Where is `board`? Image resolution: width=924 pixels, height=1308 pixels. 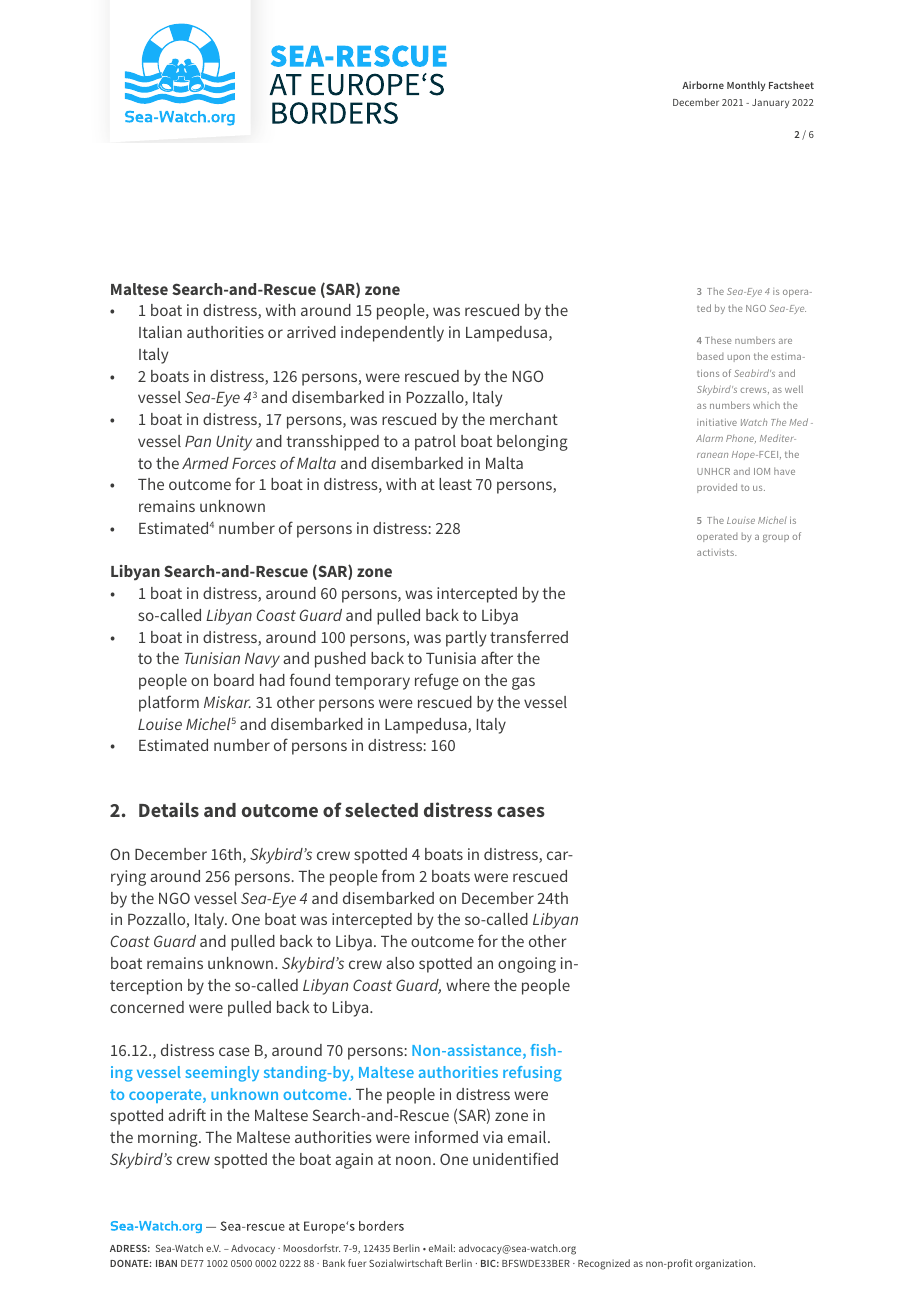
board is located at coordinates (234, 680).
